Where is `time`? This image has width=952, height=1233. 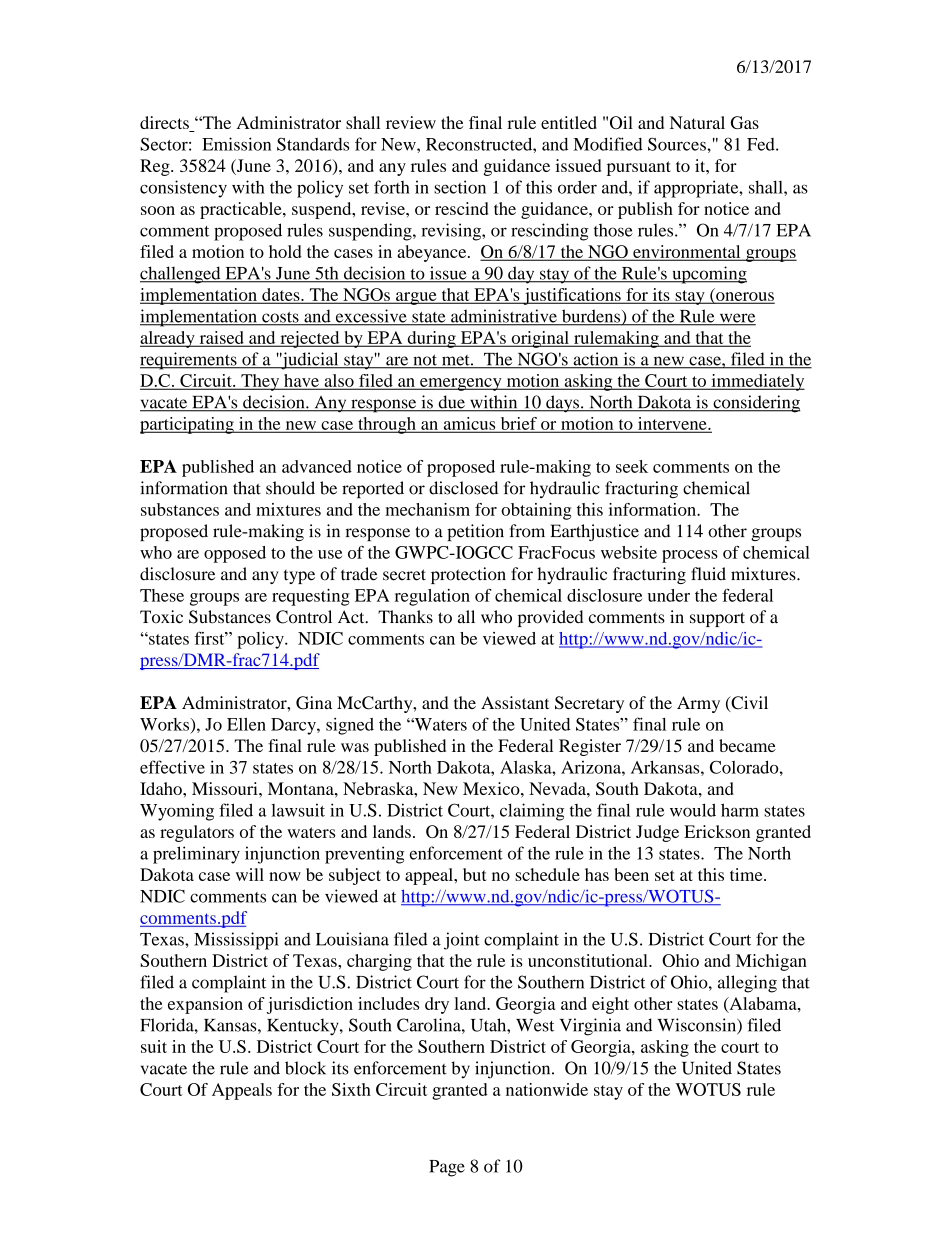 time is located at coordinates (747, 874).
